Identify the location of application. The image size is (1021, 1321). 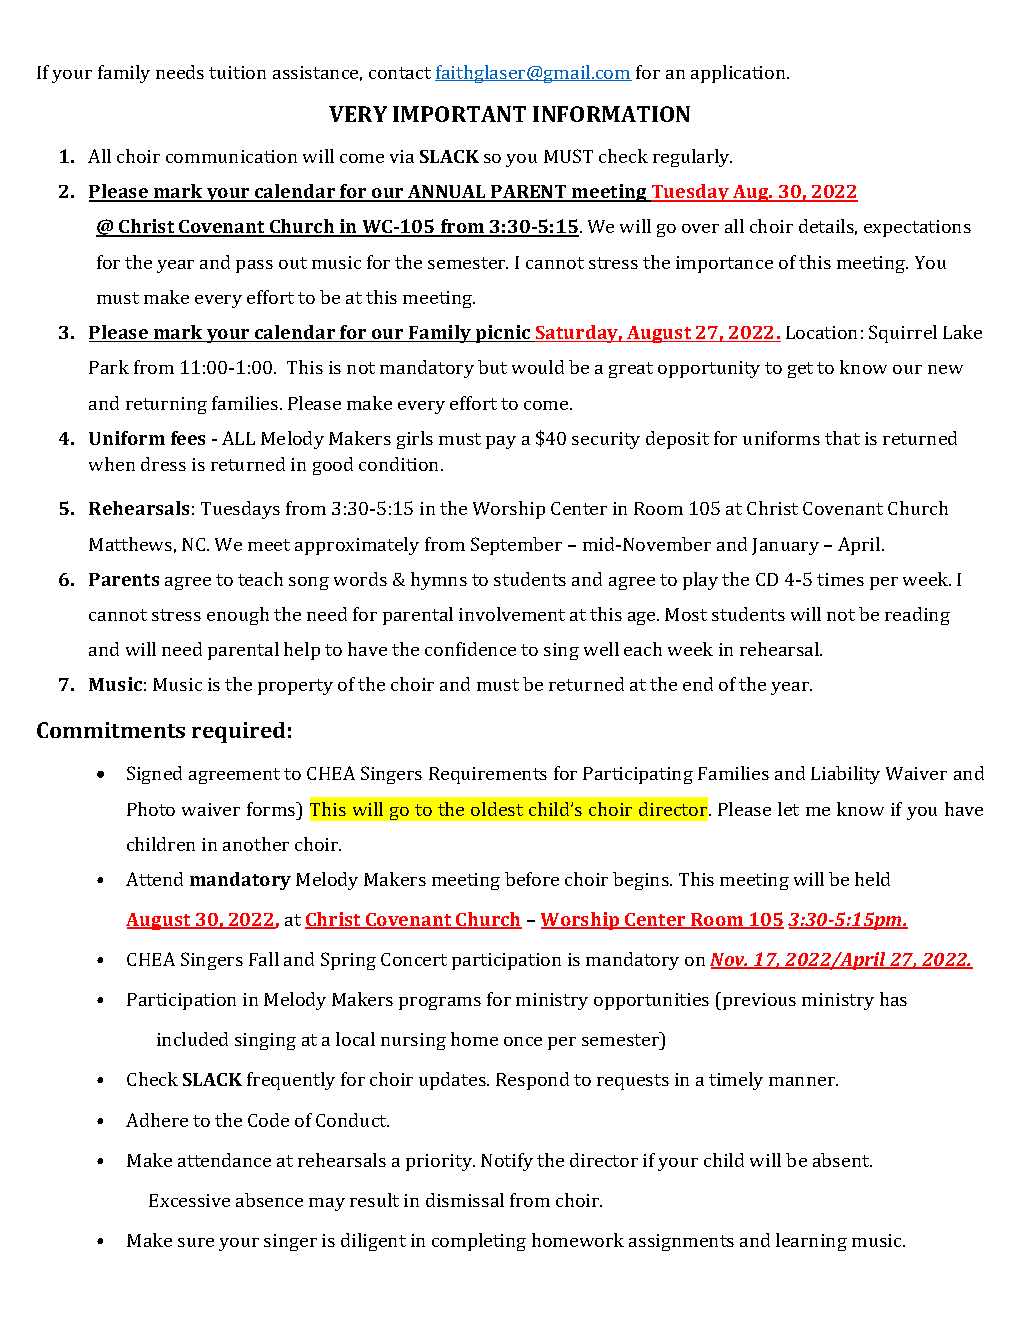
(739, 74).
